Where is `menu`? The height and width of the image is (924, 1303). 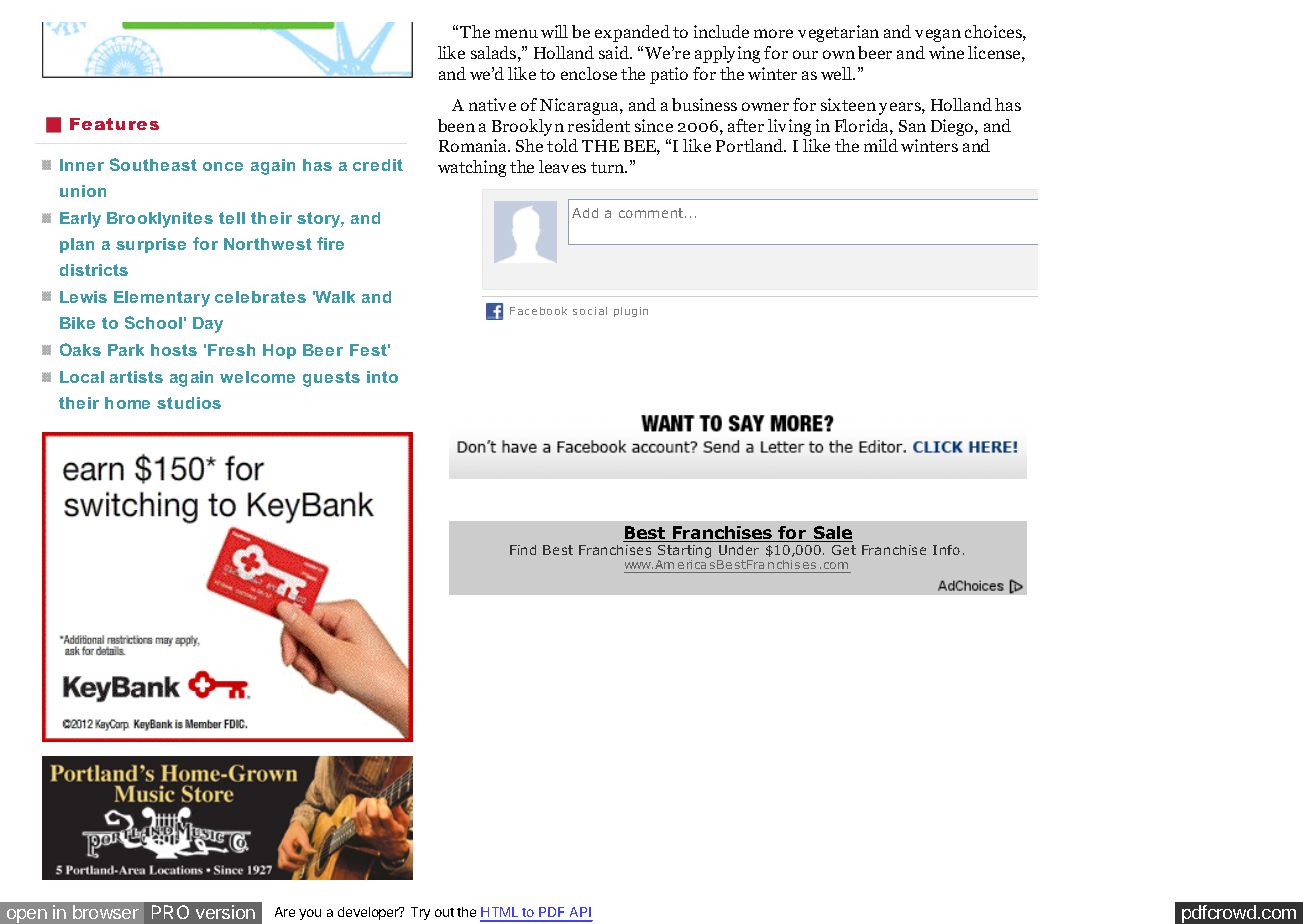
menu is located at coordinates (516, 33).
